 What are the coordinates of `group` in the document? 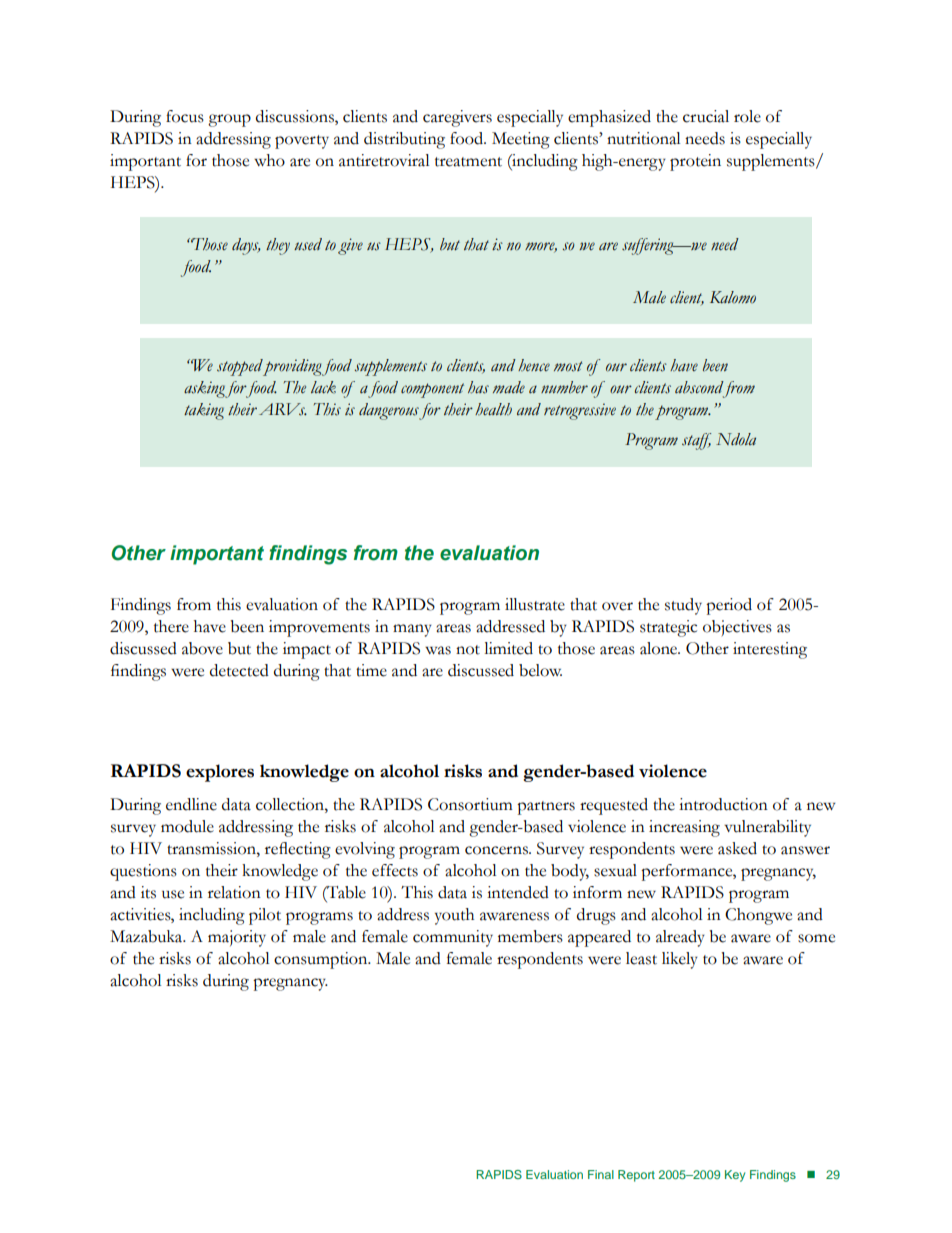 It's located at (229, 120).
